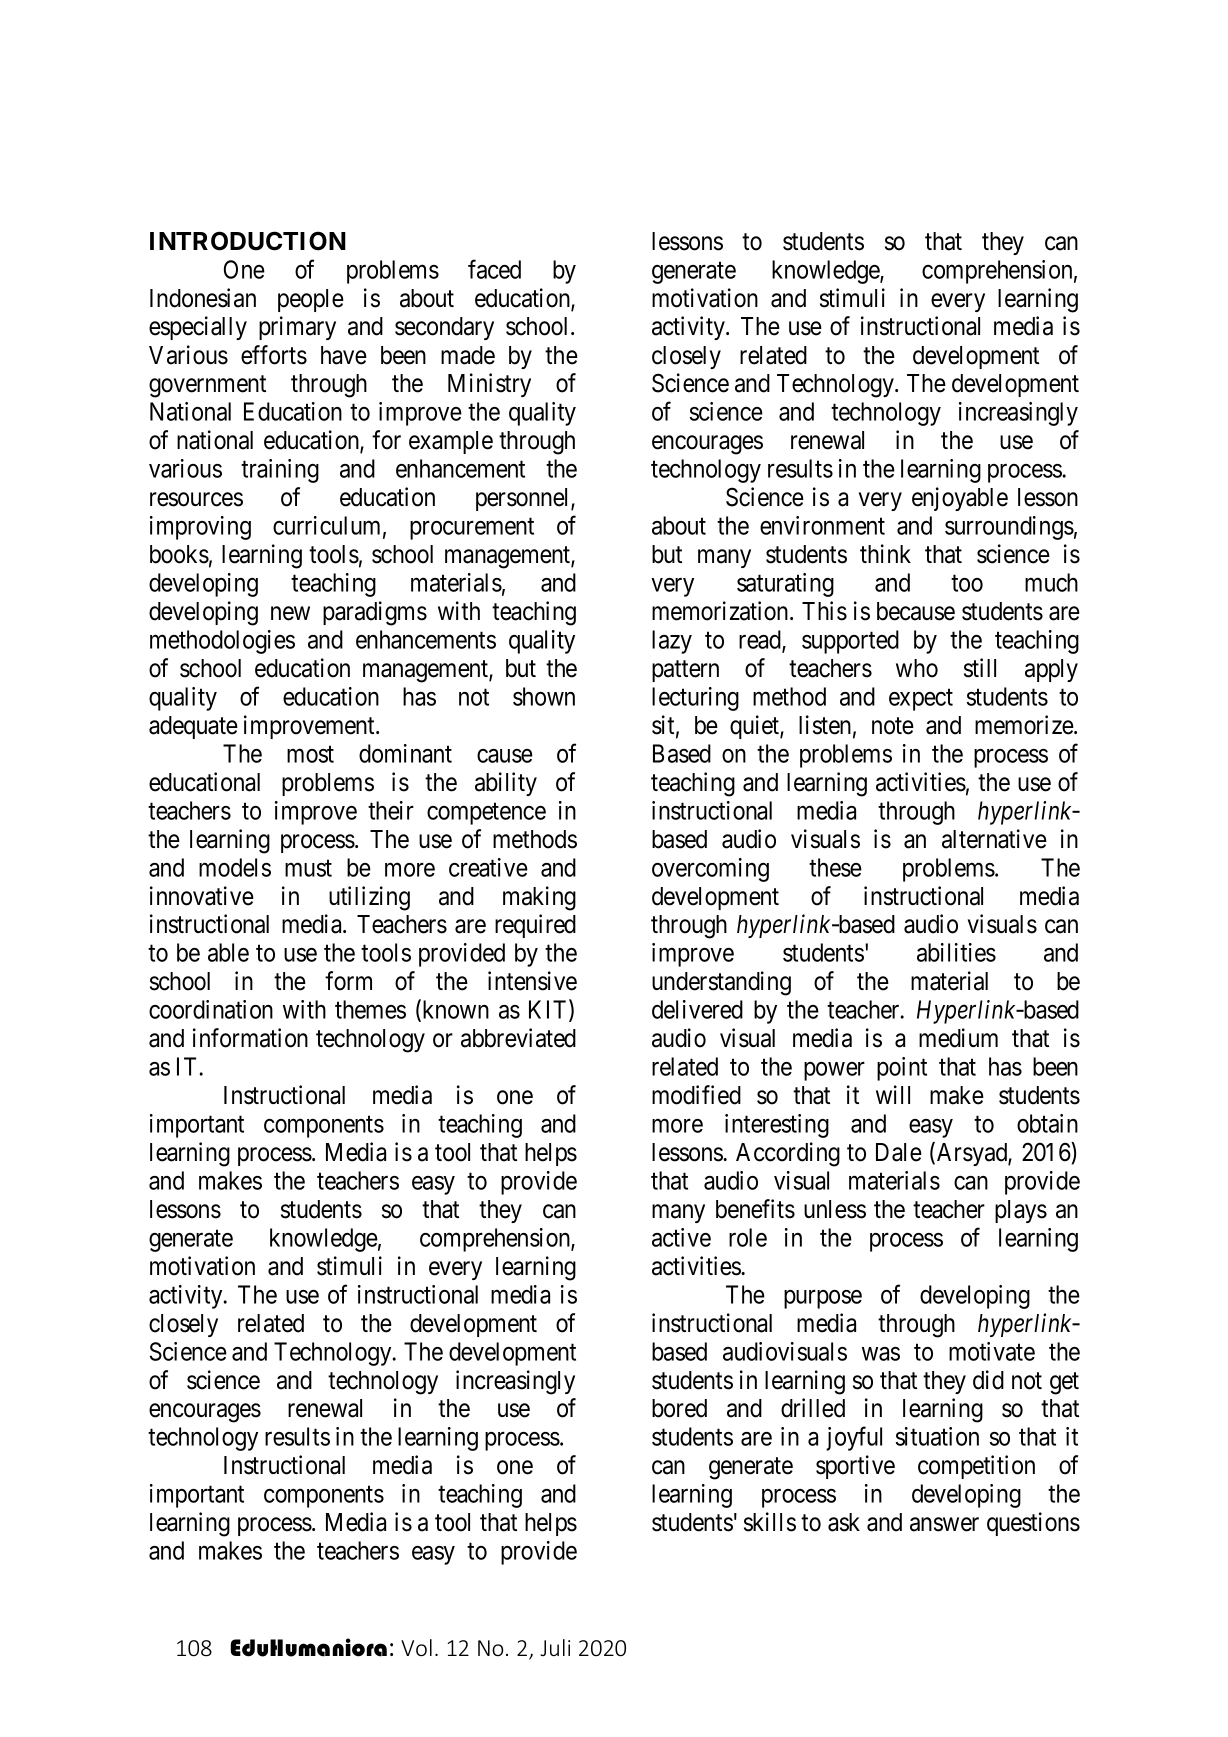  Describe the element at coordinates (681, 1237) in the image. I see `active` at that location.
